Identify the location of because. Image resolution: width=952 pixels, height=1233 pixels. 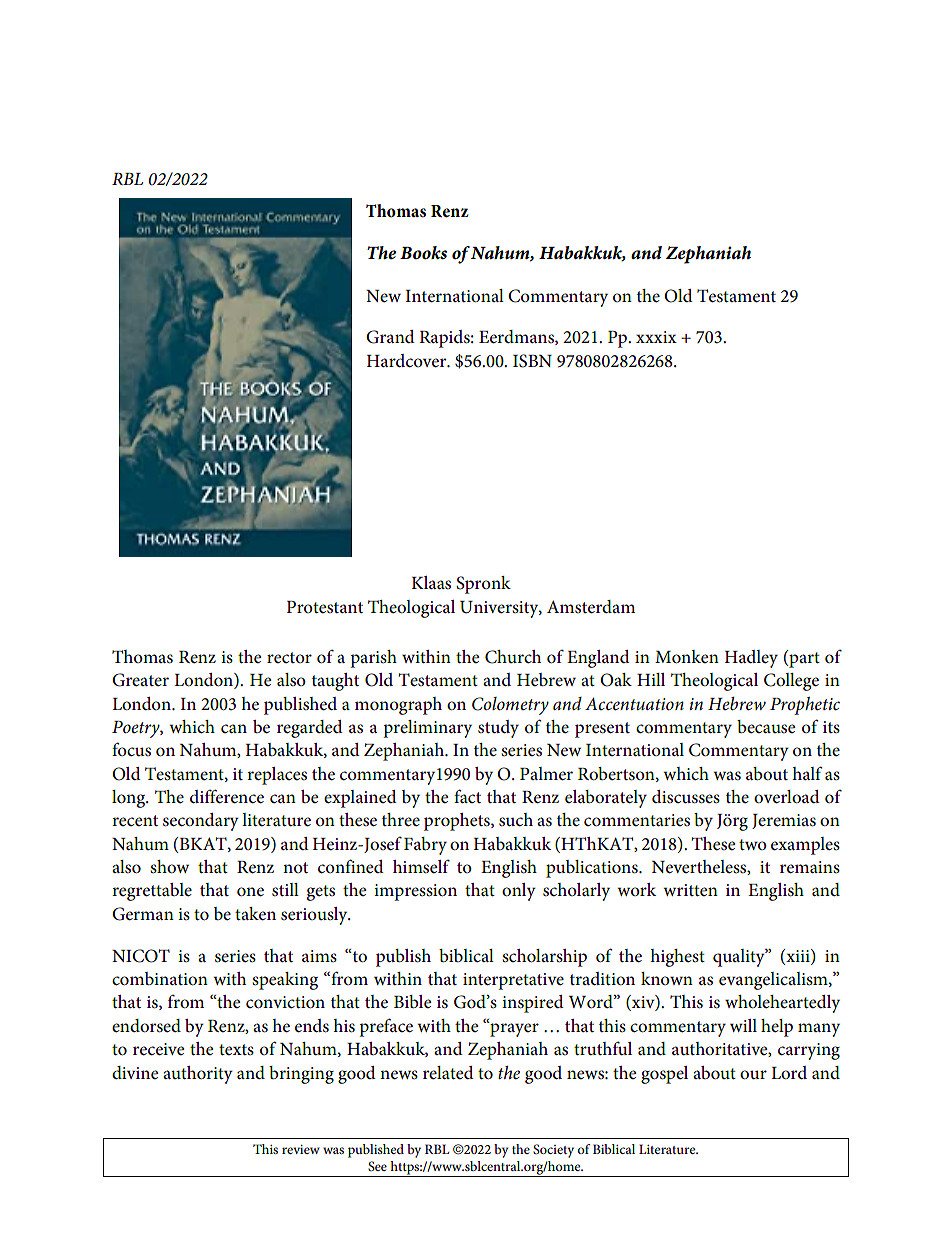
(766, 727).
